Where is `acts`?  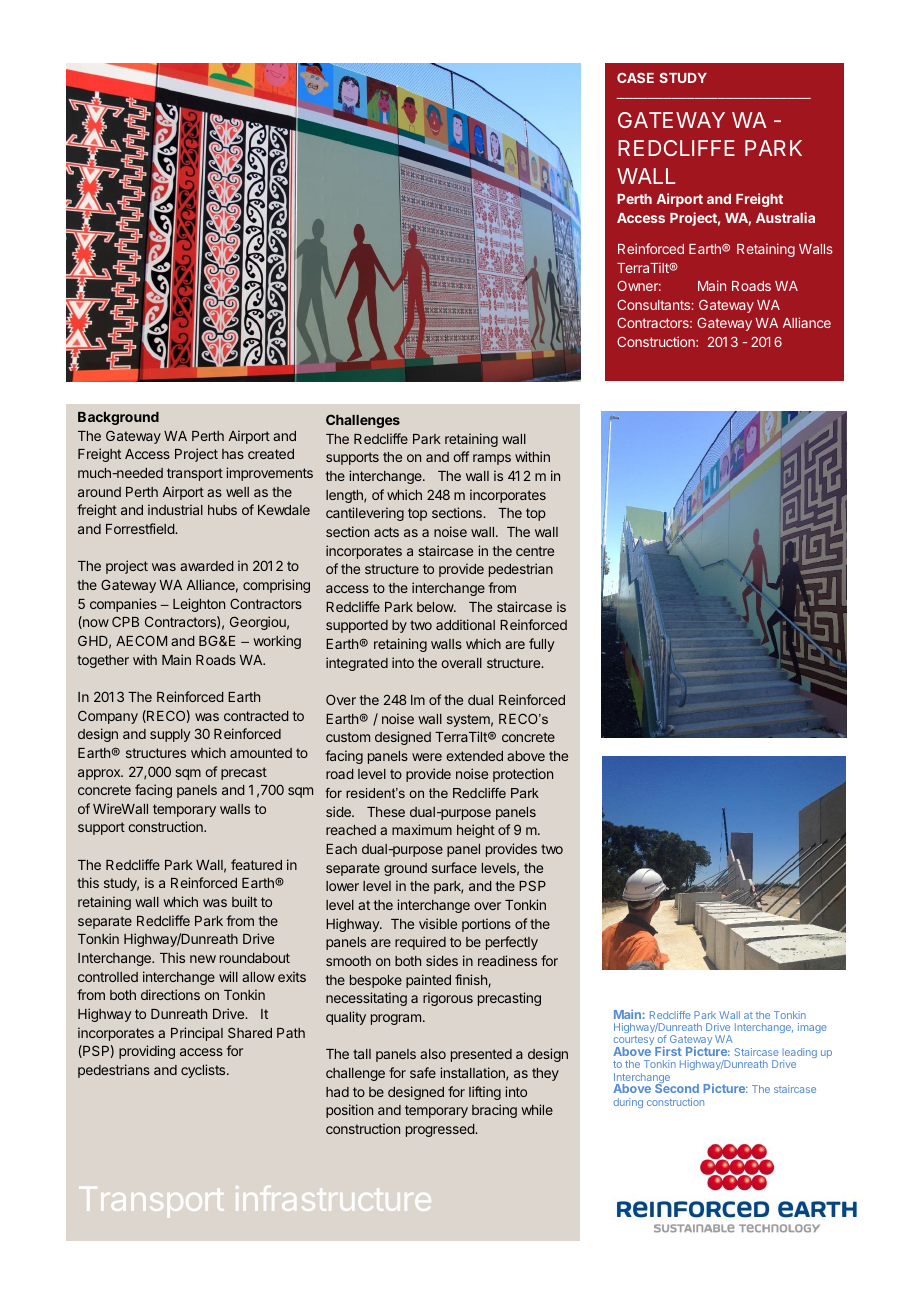 acts is located at coordinates (386, 532).
